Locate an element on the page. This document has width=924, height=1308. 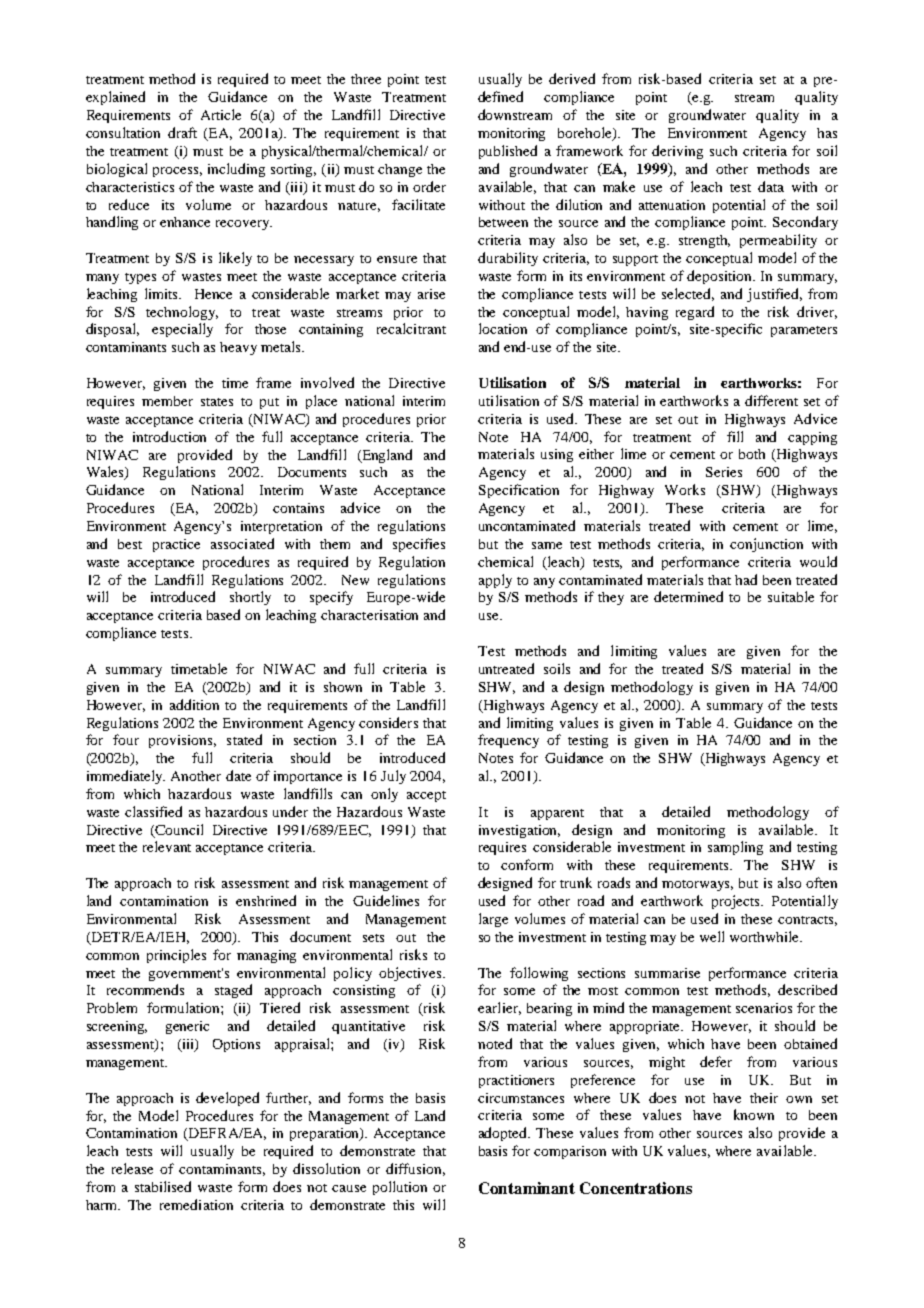
large is located at coordinates (493, 920).
